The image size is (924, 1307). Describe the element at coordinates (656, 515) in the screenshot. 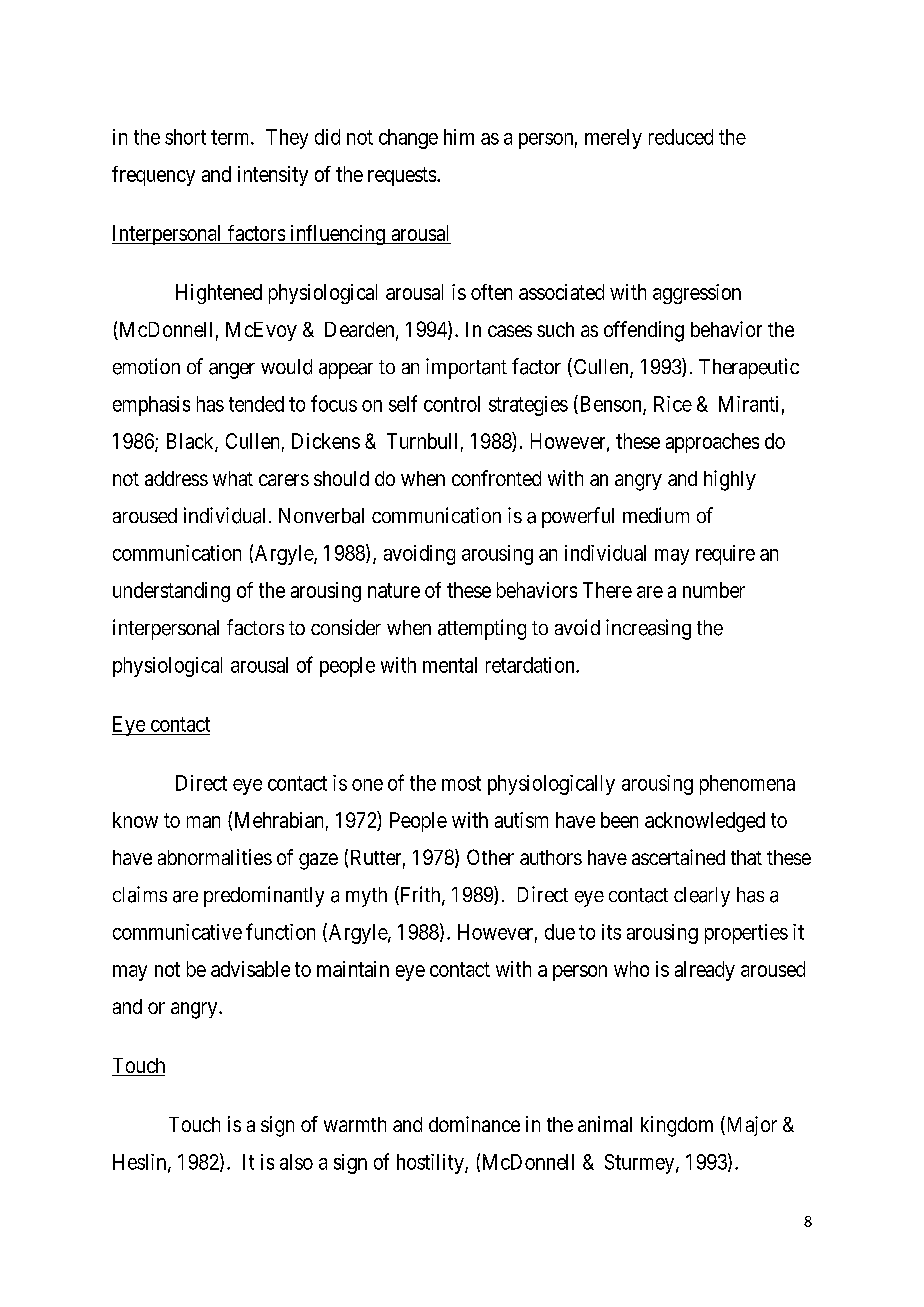

I see `medium` at that location.
